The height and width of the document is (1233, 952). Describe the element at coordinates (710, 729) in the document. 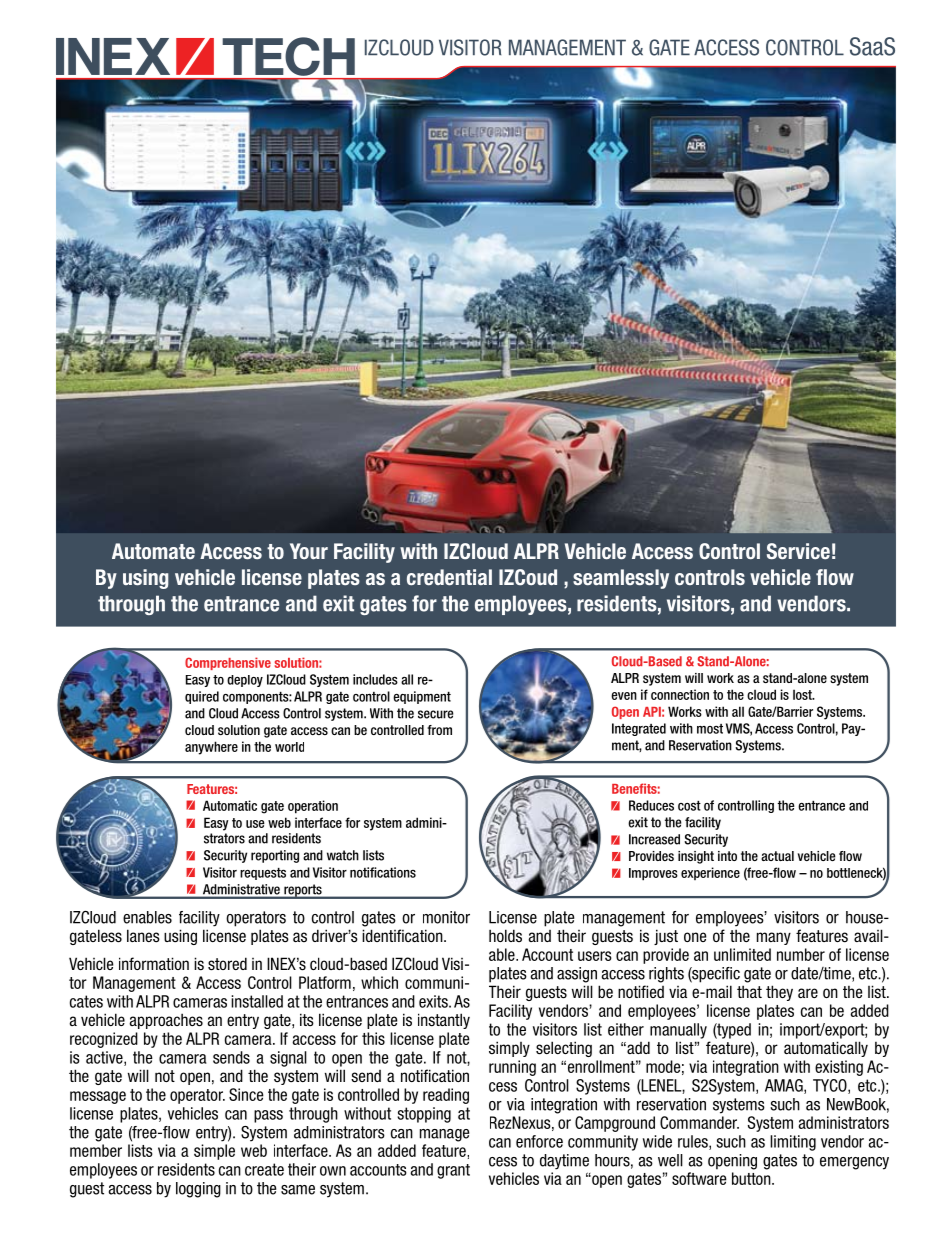

I see `most` at that location.
